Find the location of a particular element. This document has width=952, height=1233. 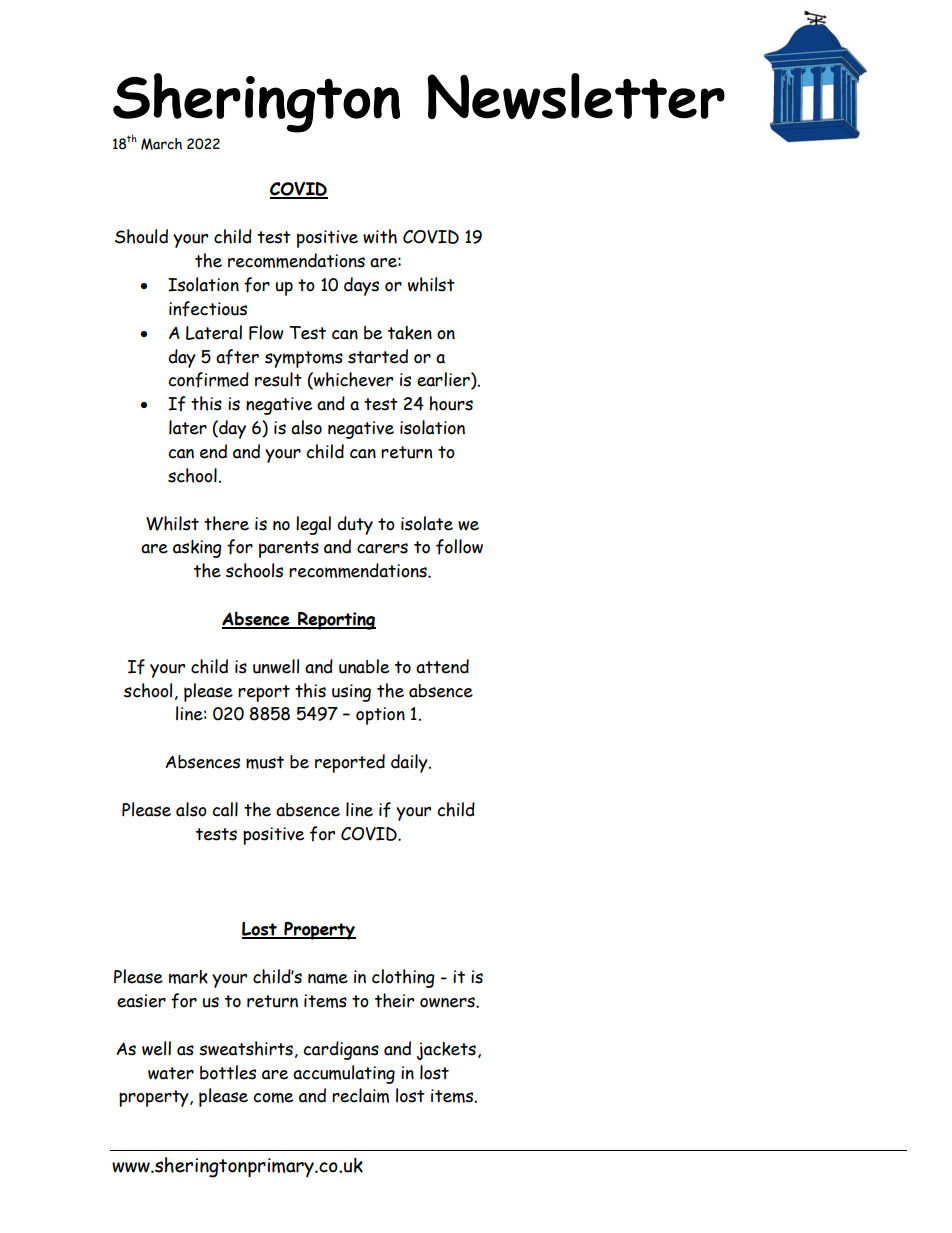

water is located at coordinates (171, 1073).
